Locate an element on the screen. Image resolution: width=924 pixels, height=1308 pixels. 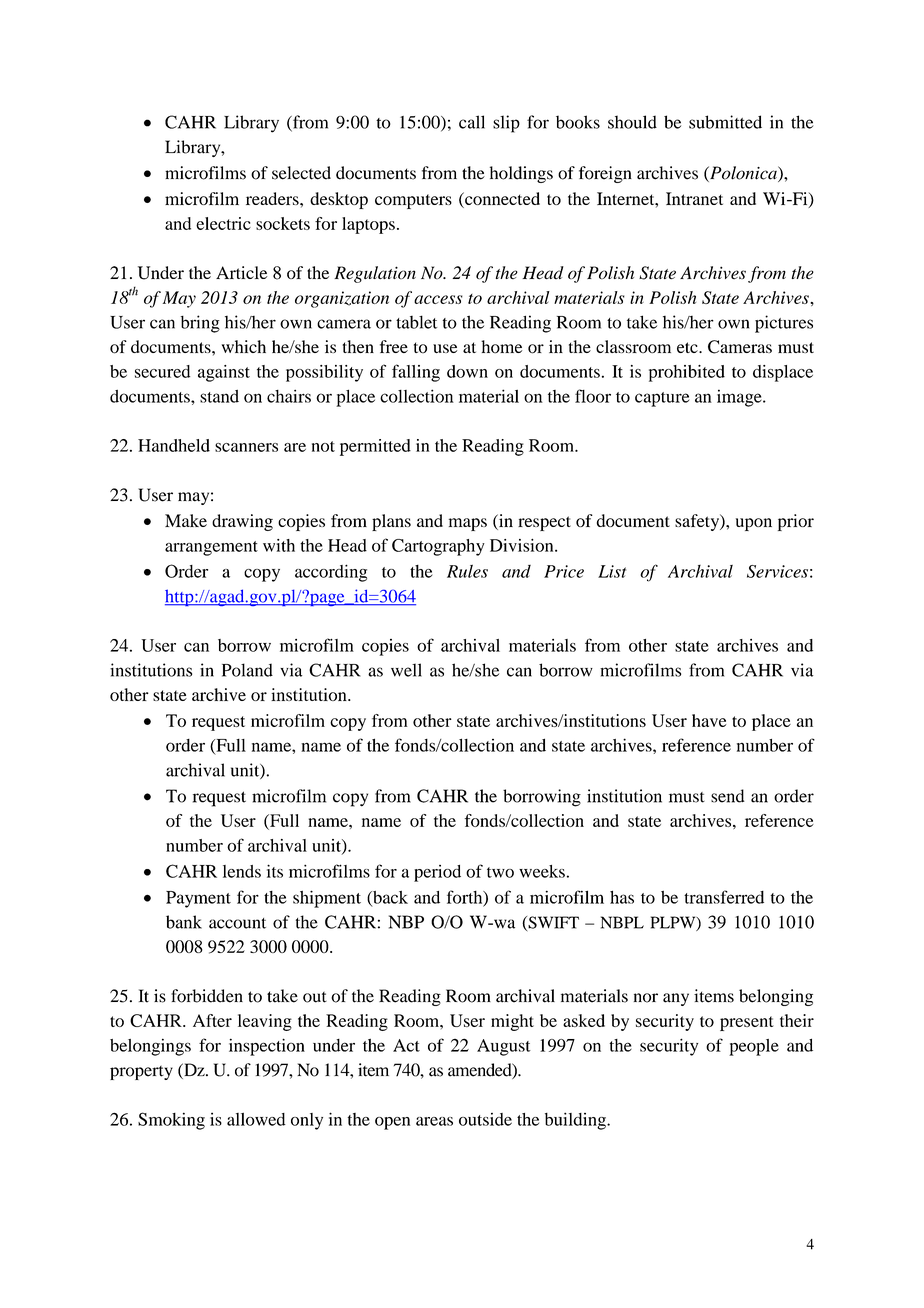
outside is located at coordinates (485, 1119).
